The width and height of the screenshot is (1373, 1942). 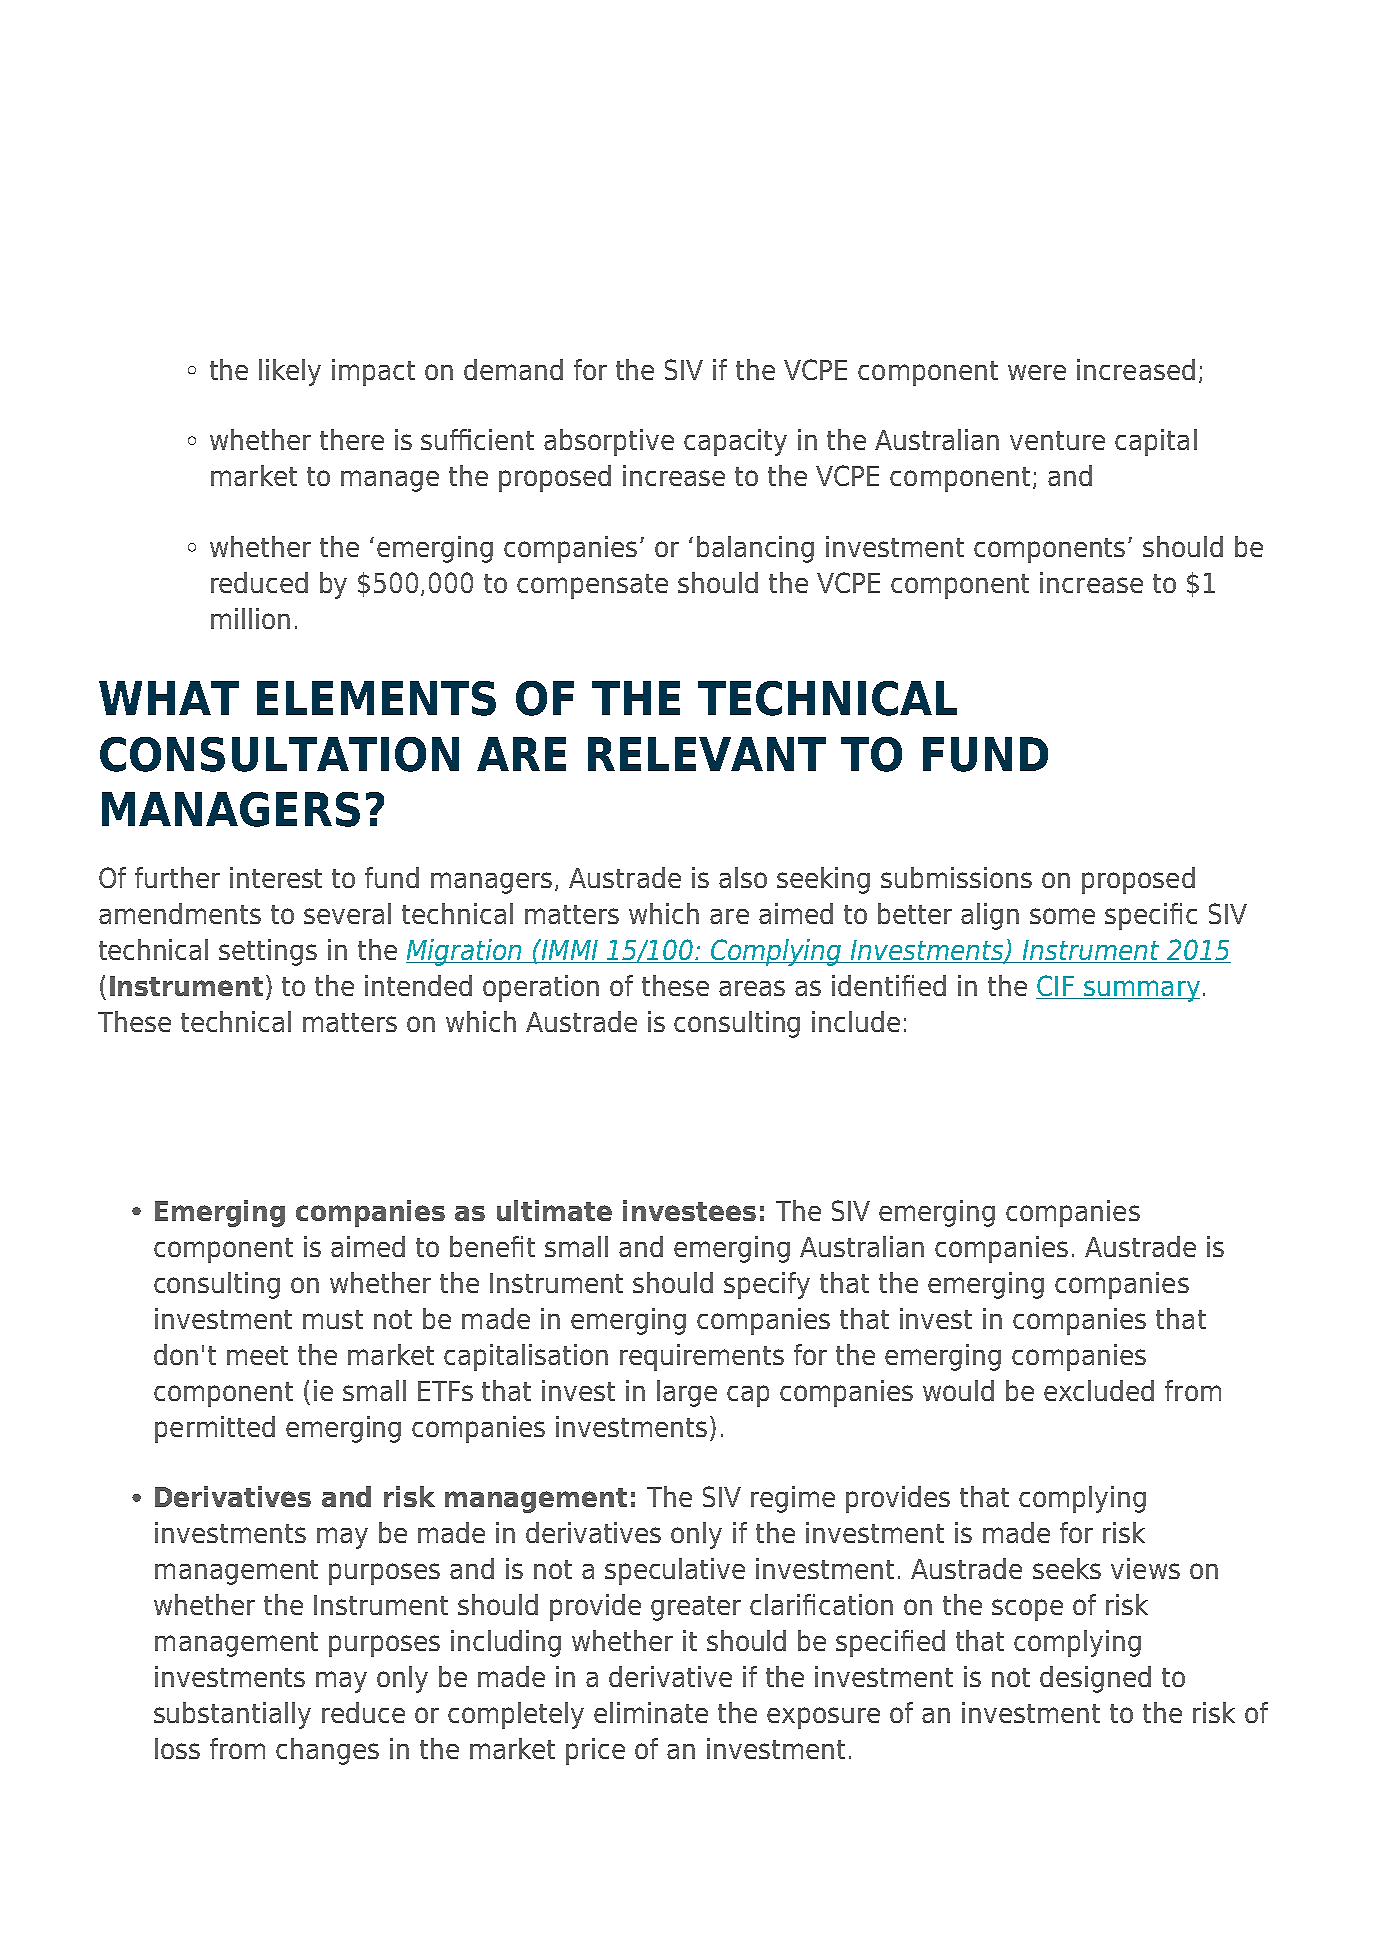 I want to click on substantially, so click(x=232, y=1715).
